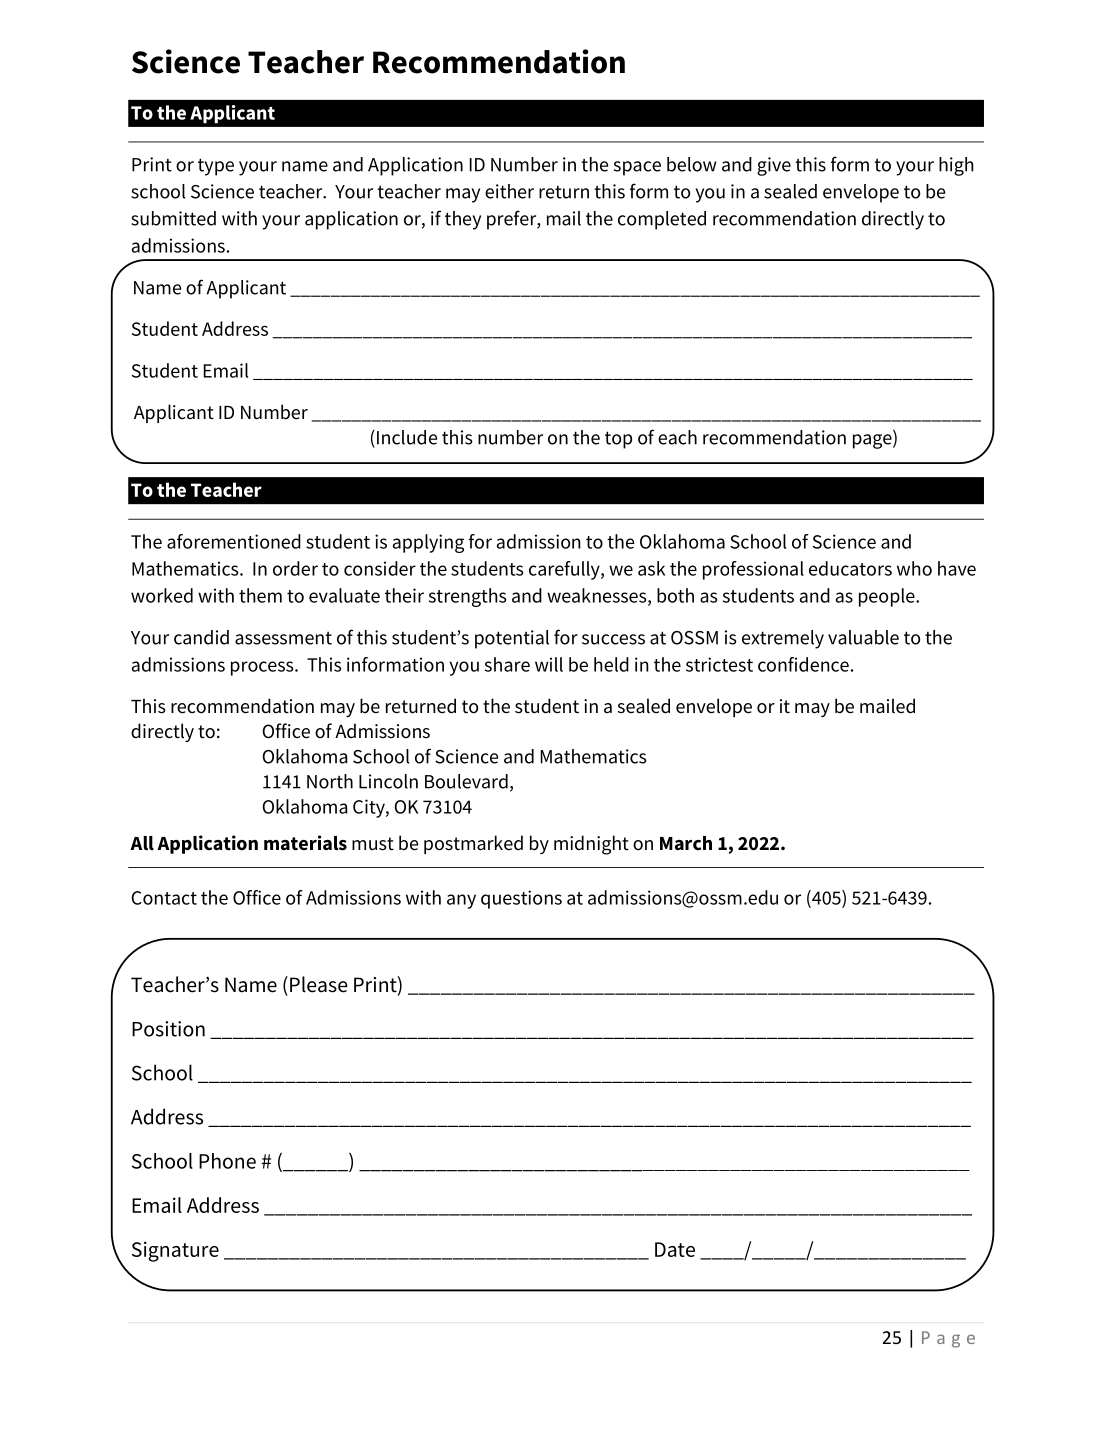 The height and width of the document is (1439, 1112). Describe the element at coordinates (216, 167) in the document. I see `type` at that location.
